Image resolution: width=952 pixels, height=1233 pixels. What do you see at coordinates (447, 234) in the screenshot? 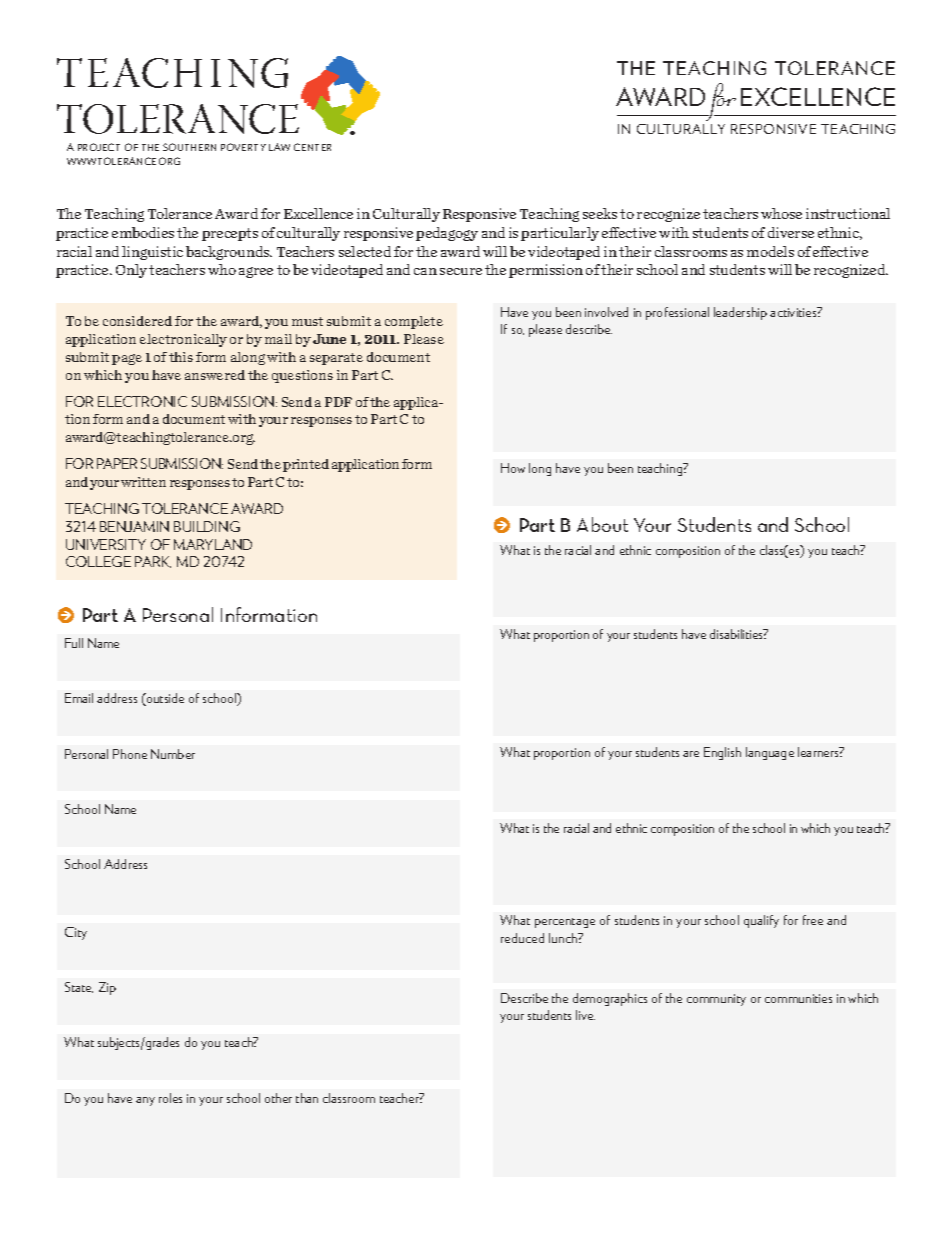
I see `pedagogy` at bounding box center [447, 234].
